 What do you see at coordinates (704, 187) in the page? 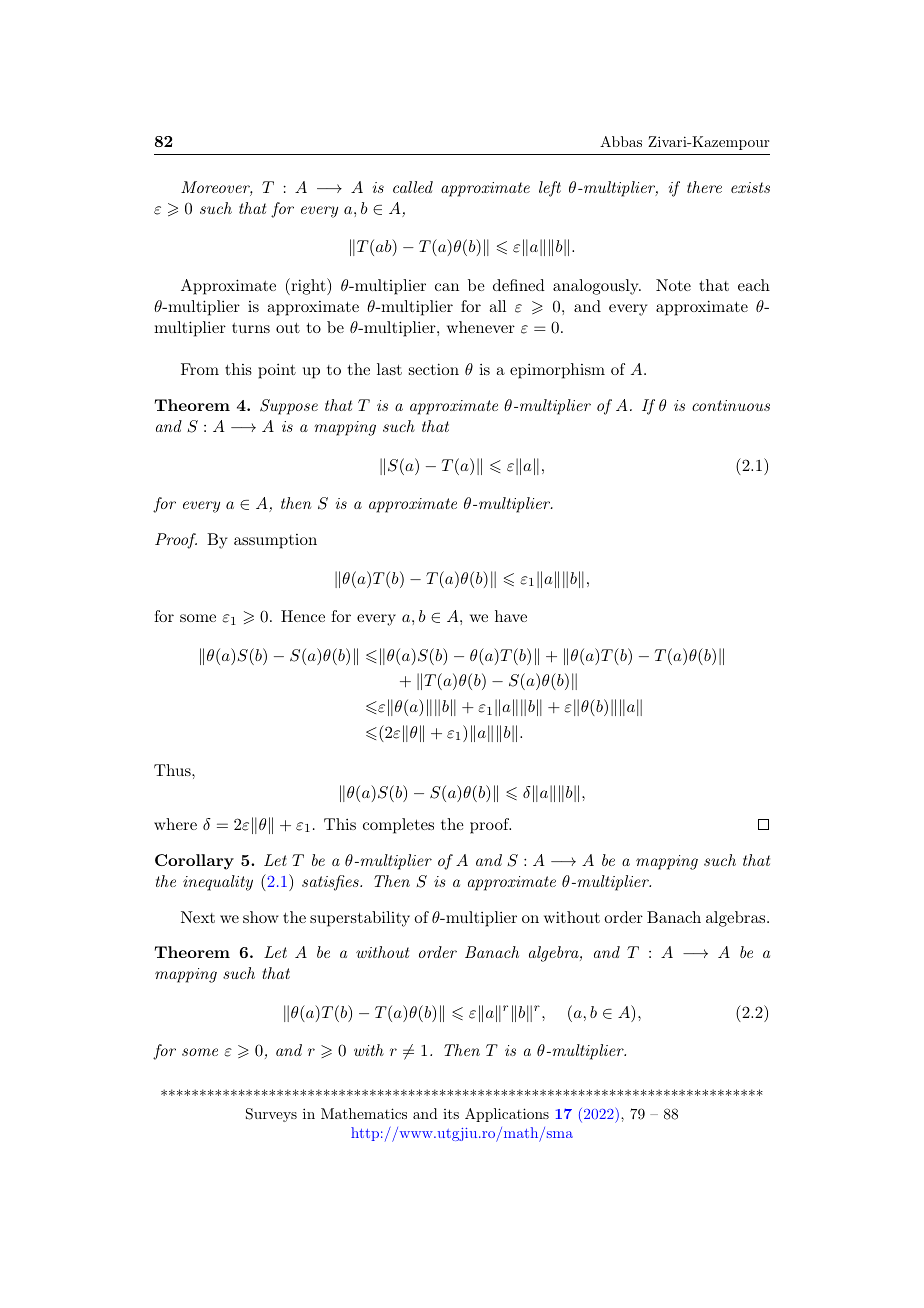
I see `there` at bounding box center [704, 187].
